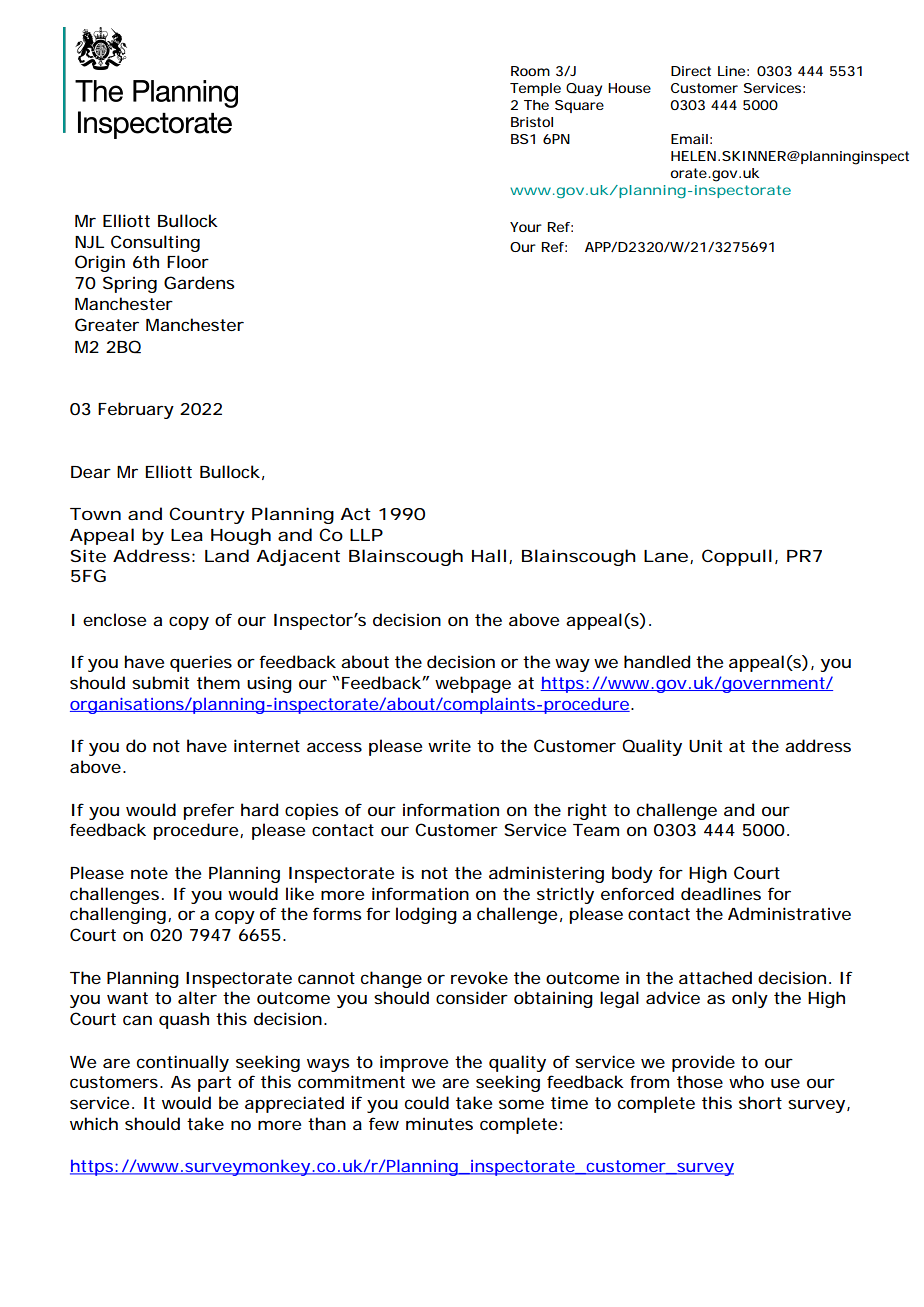  I want to click on Gardens, so click(199, 282).
